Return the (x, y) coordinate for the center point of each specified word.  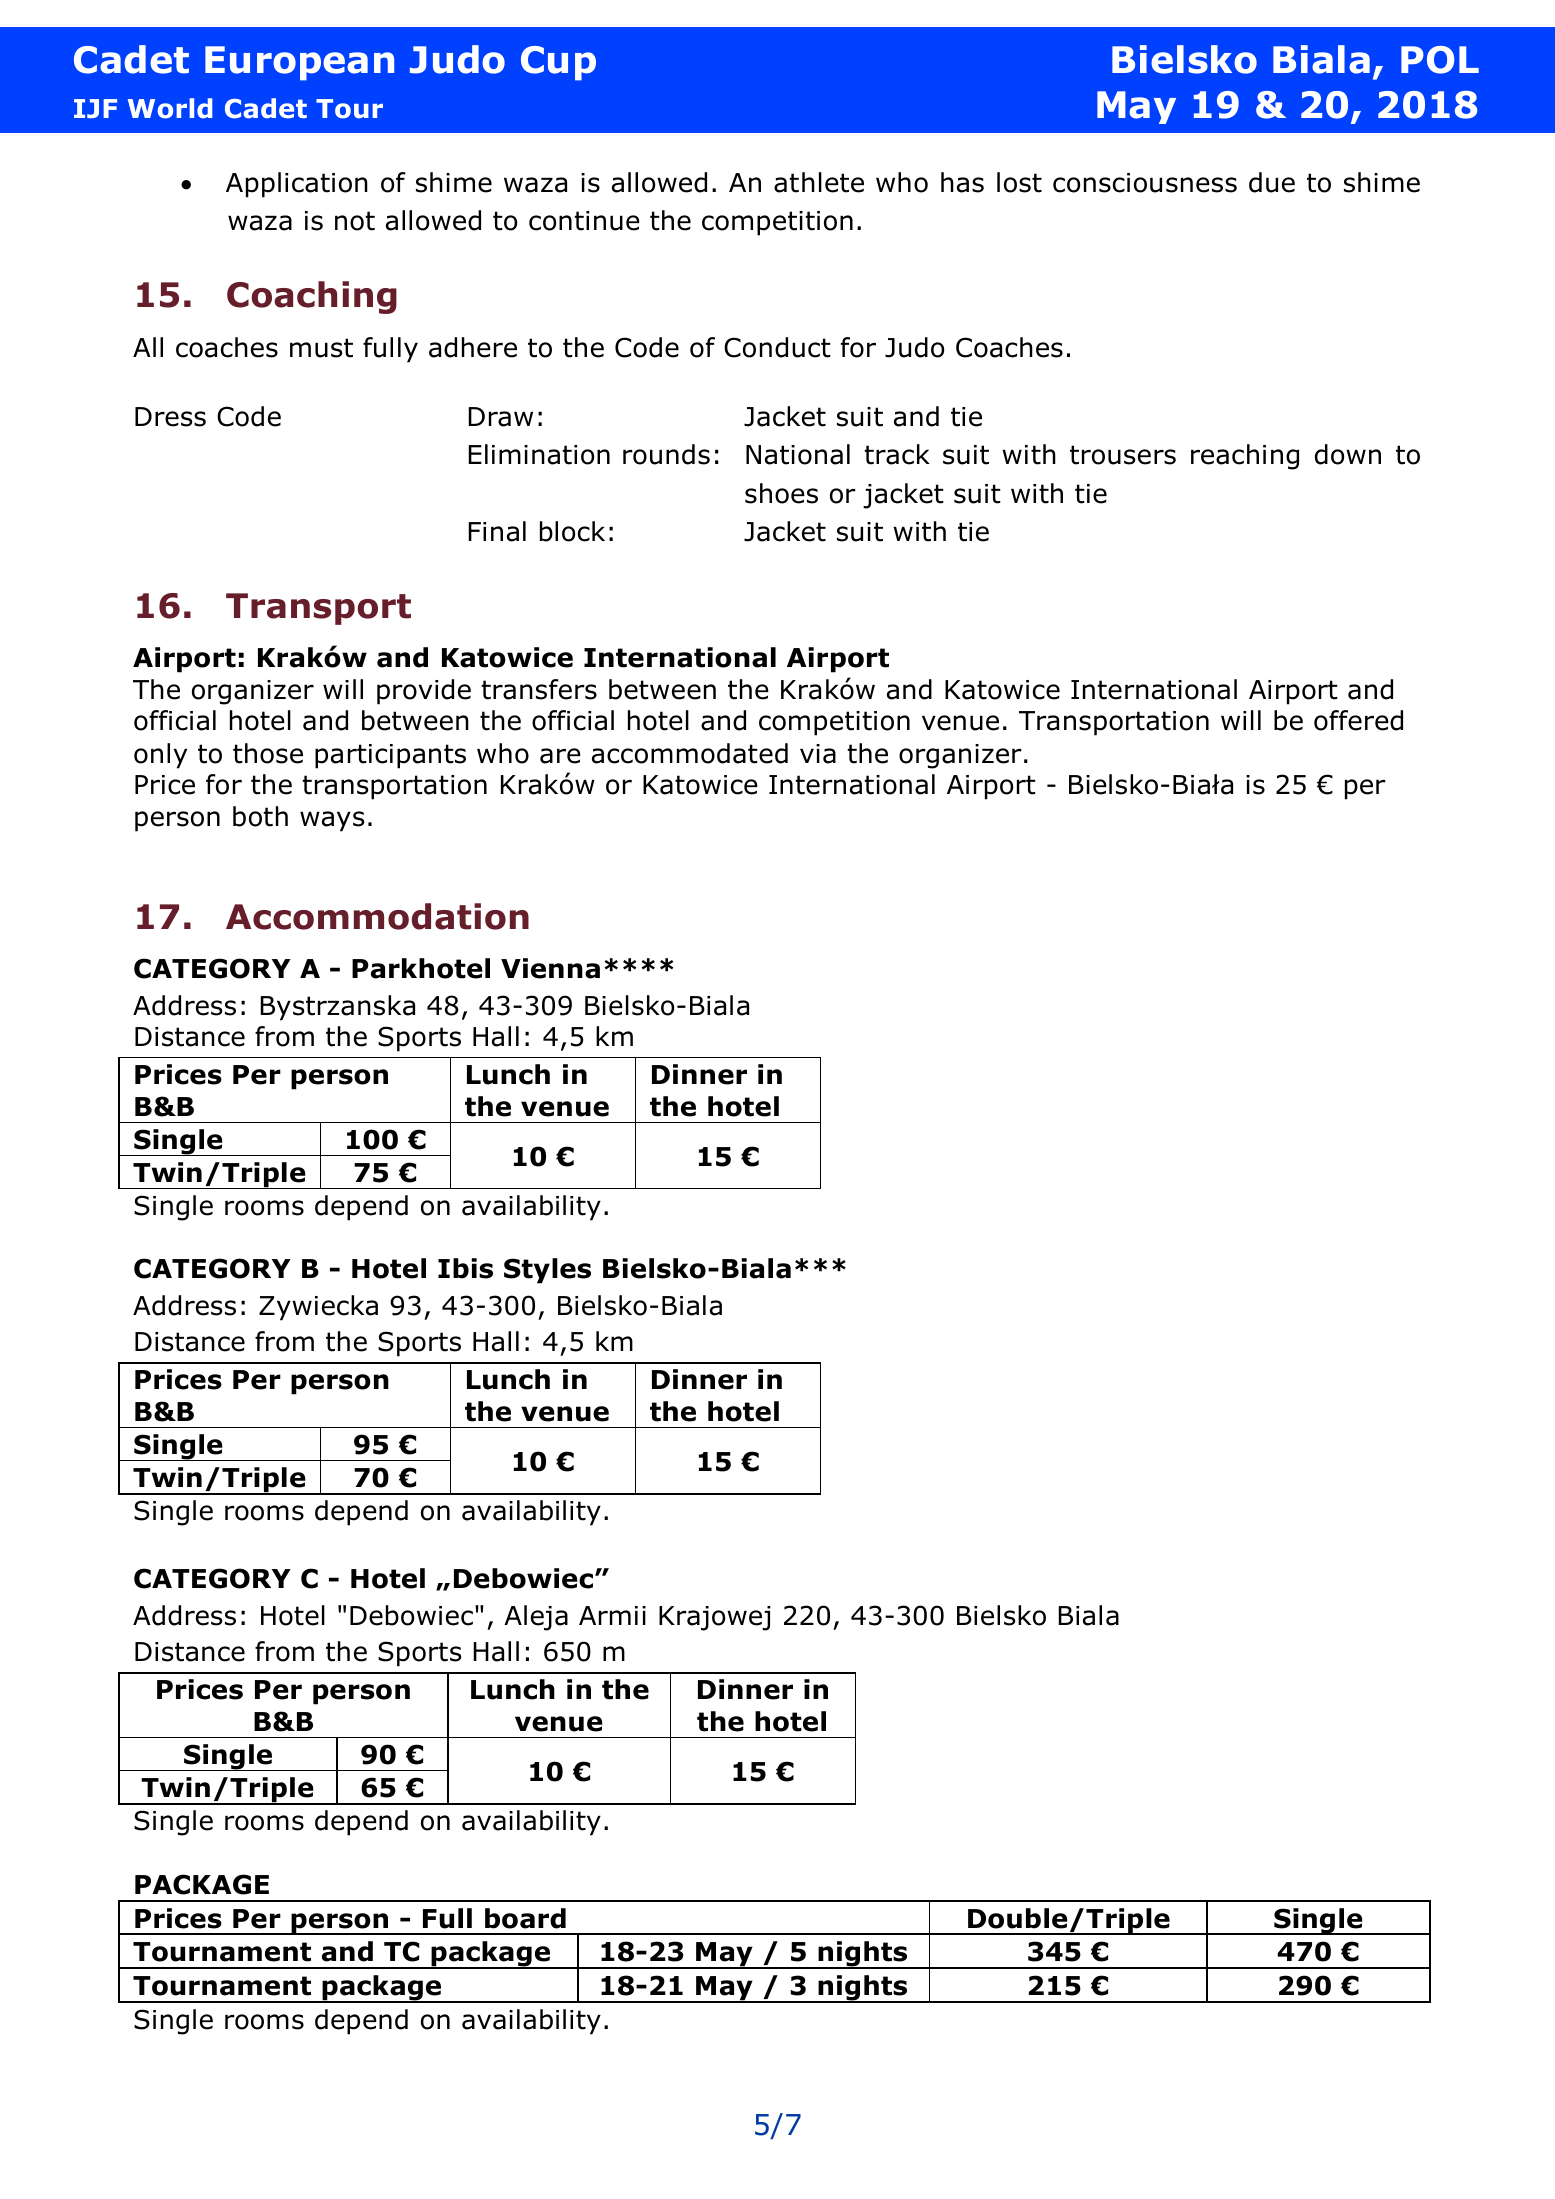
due (1272, 182)
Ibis (465, 1268)
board (525, 1918)
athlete (819, 182)
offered (1358, 720)
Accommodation (377, 916)
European (299, 63)
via (818, 754)
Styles (547, 1271)
